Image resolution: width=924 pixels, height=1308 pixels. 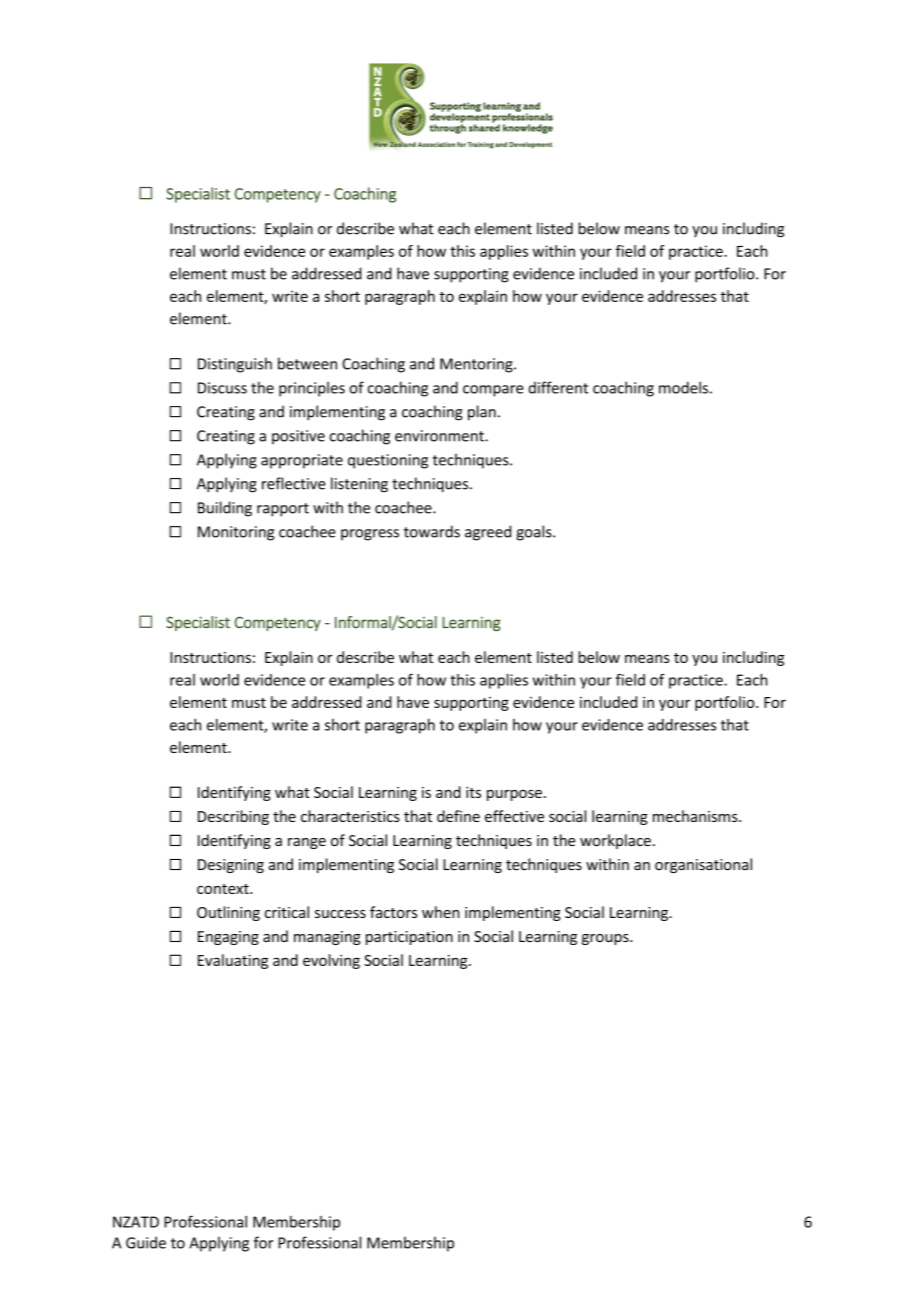 I want to click on environment, so click(x=440, y=436).
